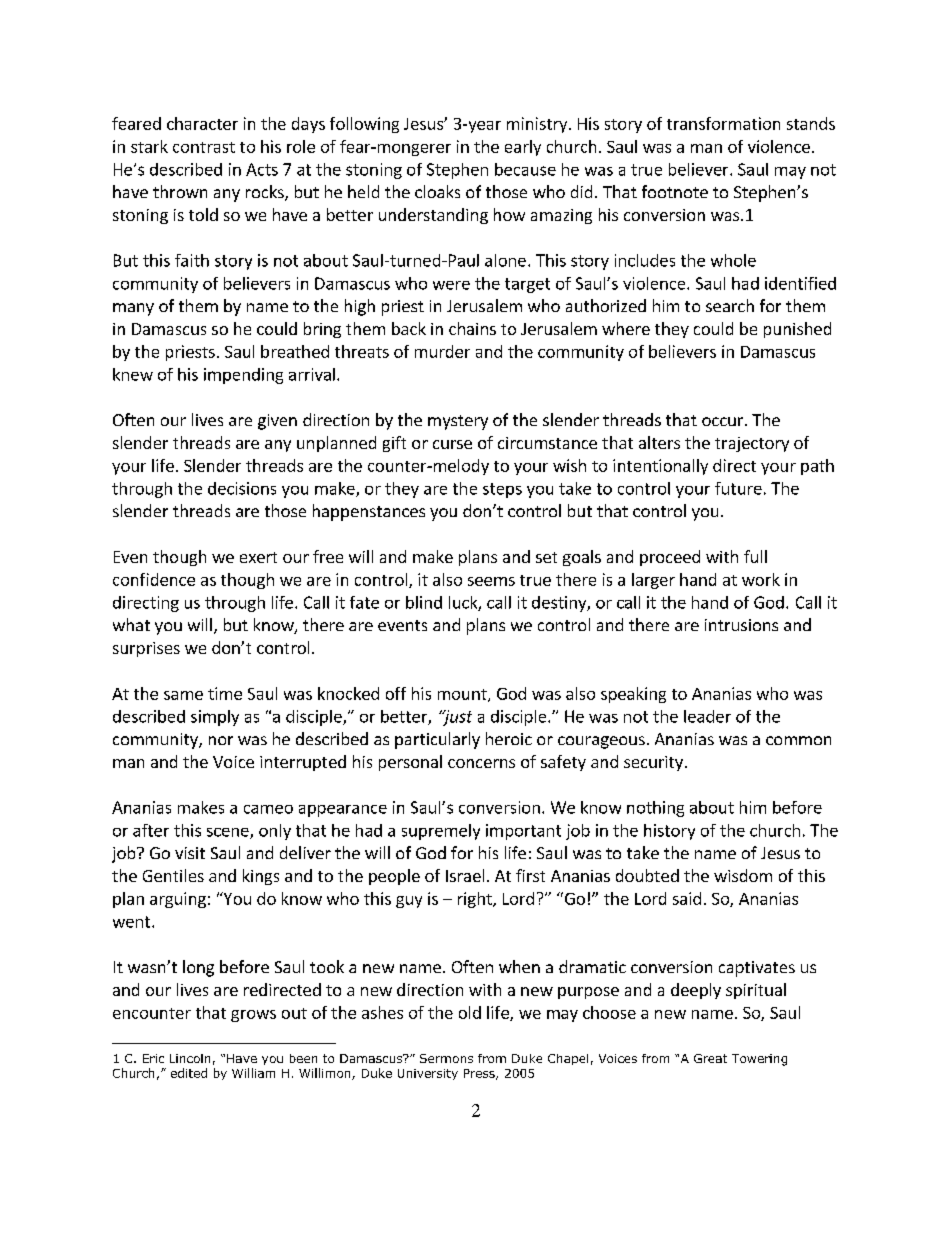 This document has width=952, height=1233. Describe the element at coordinates (243, 376) in the document. I see `impending` at that location.
